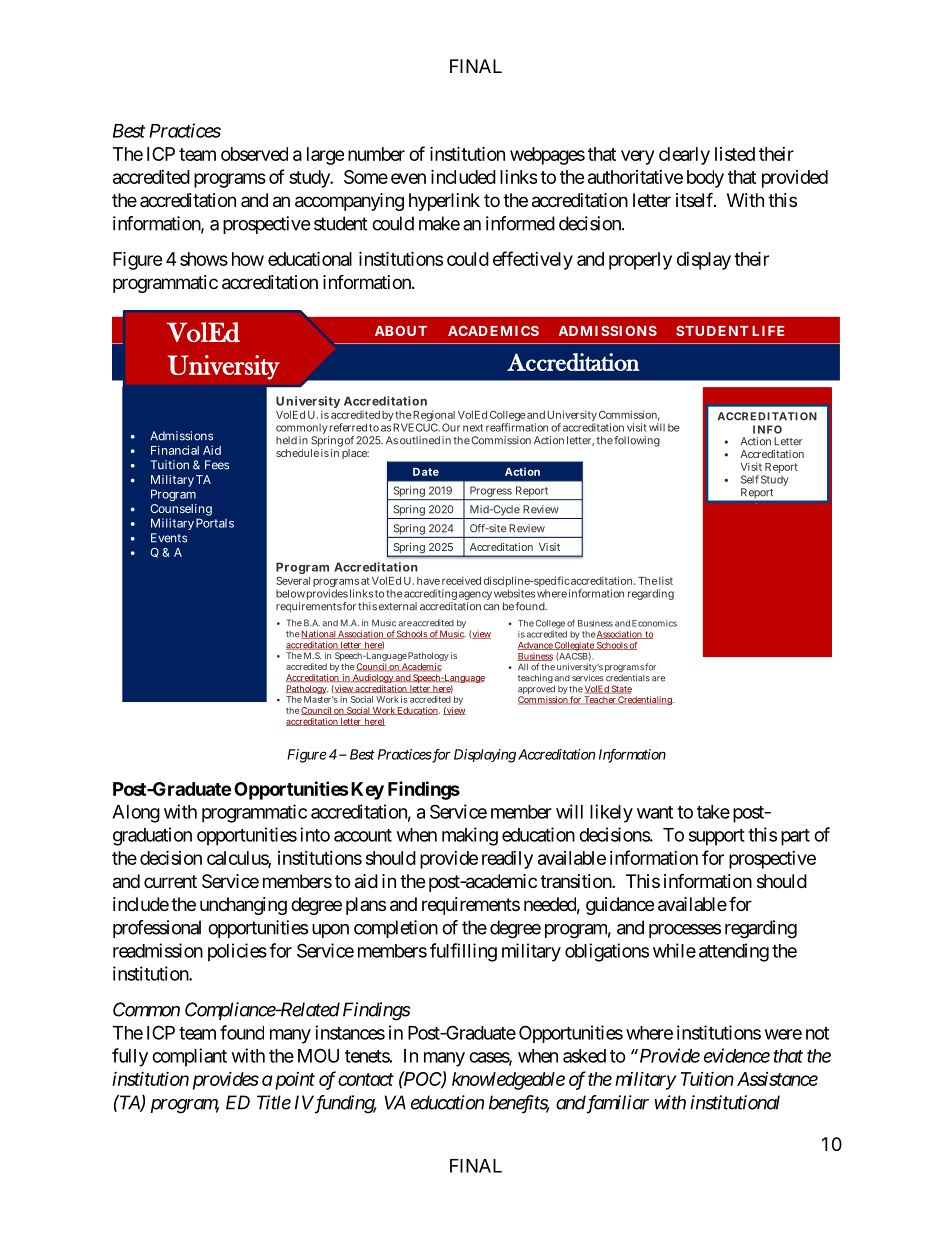 The height and width of the document is (1233, 952). I want to click on Financial, so click(175, 450).
